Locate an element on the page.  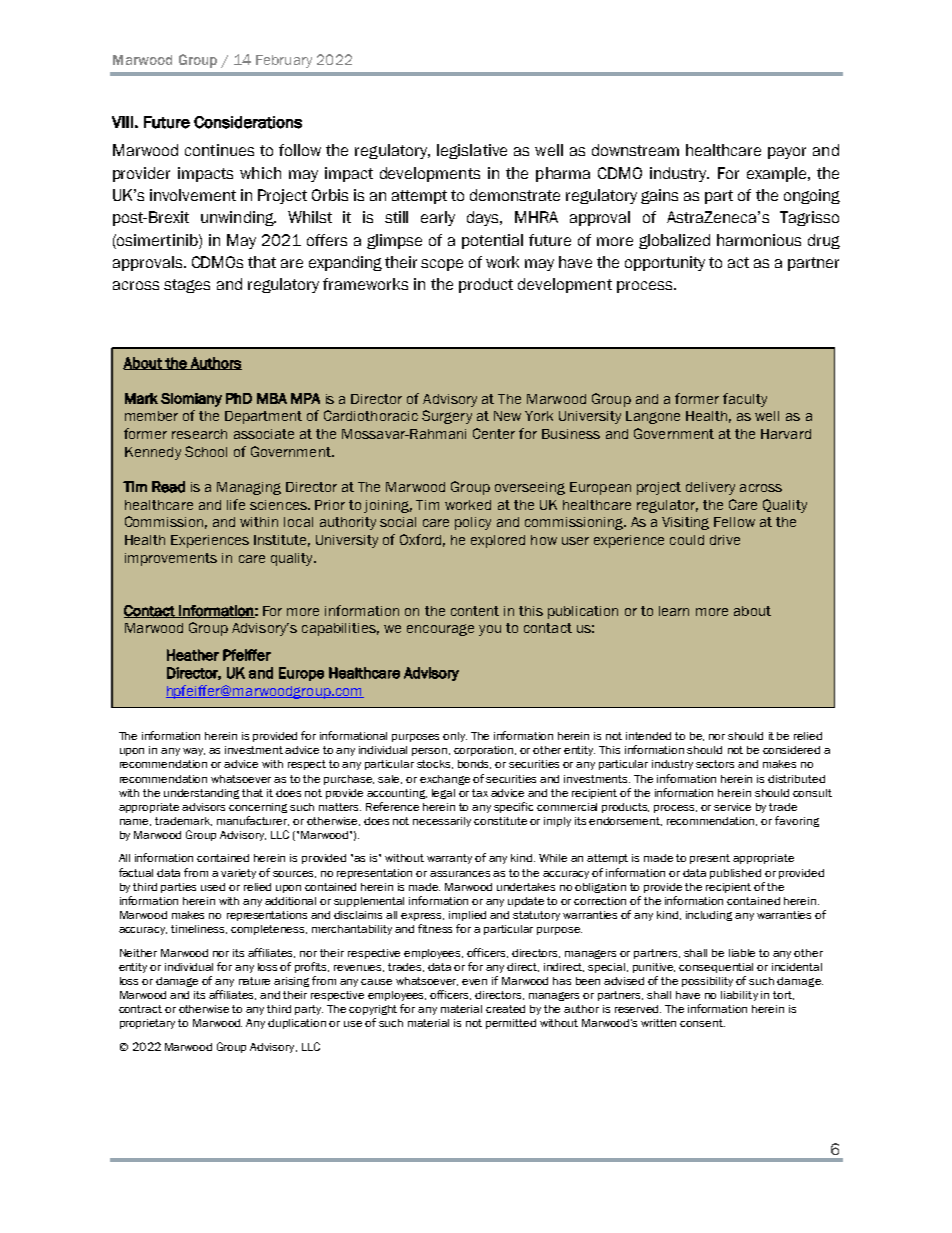
bonds is located at coordinates (474, 764).
